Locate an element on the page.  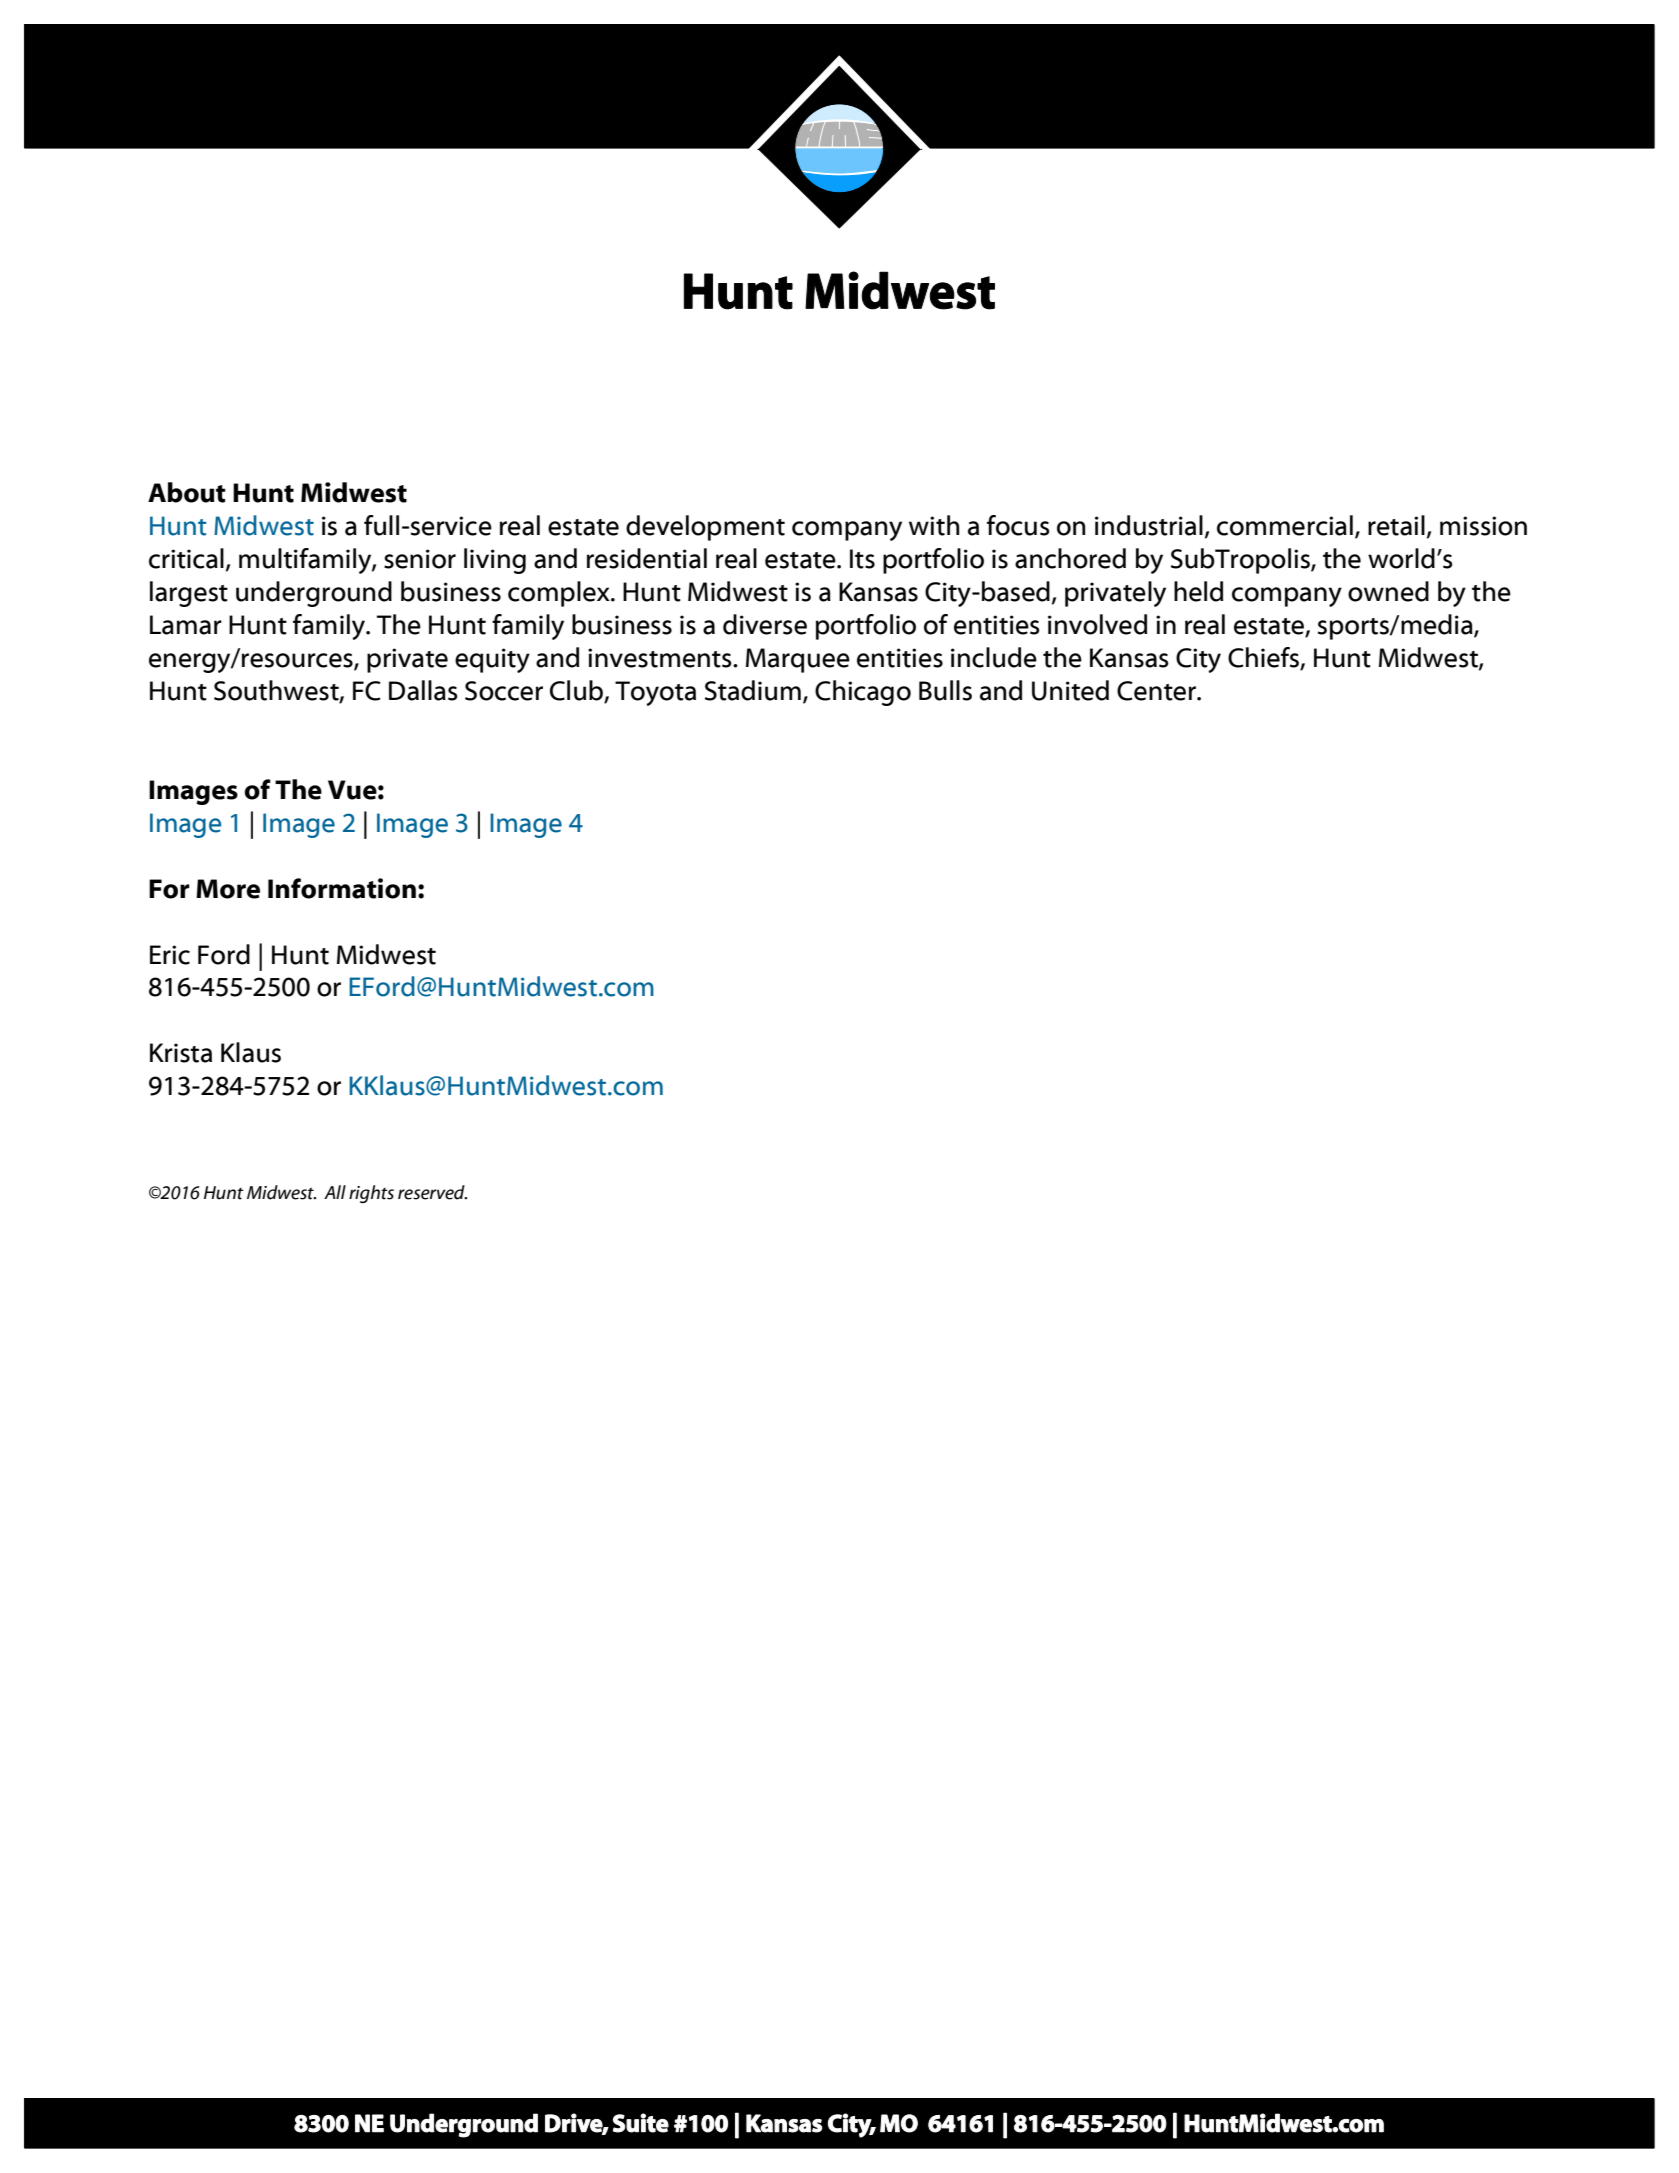
Center is located at coordinates (1157, 691).
